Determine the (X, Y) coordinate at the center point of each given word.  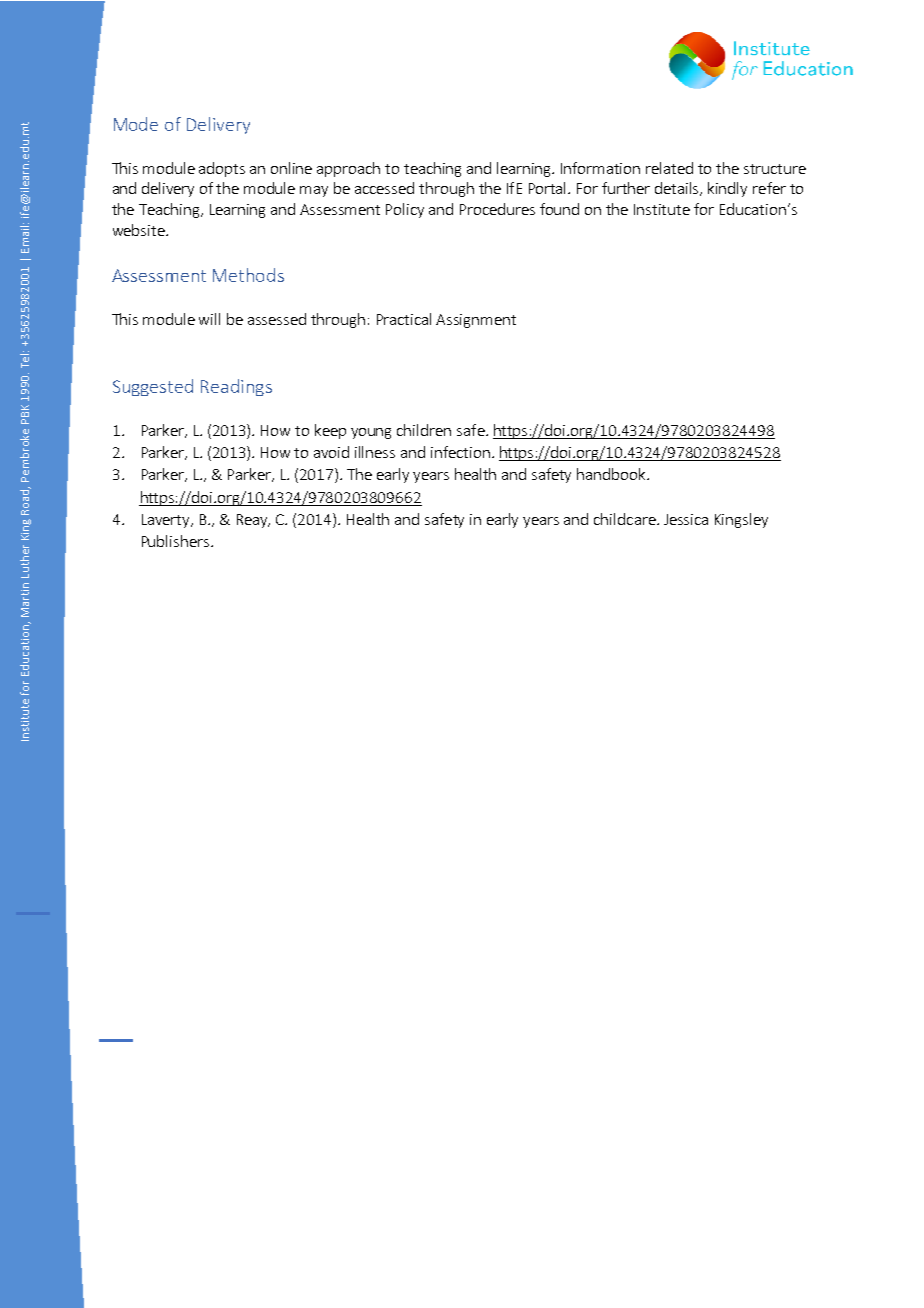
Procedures (497, 209)
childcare (626, 519)
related (669, 168)
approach (348, 169)
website (140, 230)
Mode (136, 124)
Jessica (686, 519)
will (209, 319)
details (678, 189)
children (424, 430)
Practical (404, 319)
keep (330, 431)
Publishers (177, 541)
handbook (612, 474)
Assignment (476, 321)
